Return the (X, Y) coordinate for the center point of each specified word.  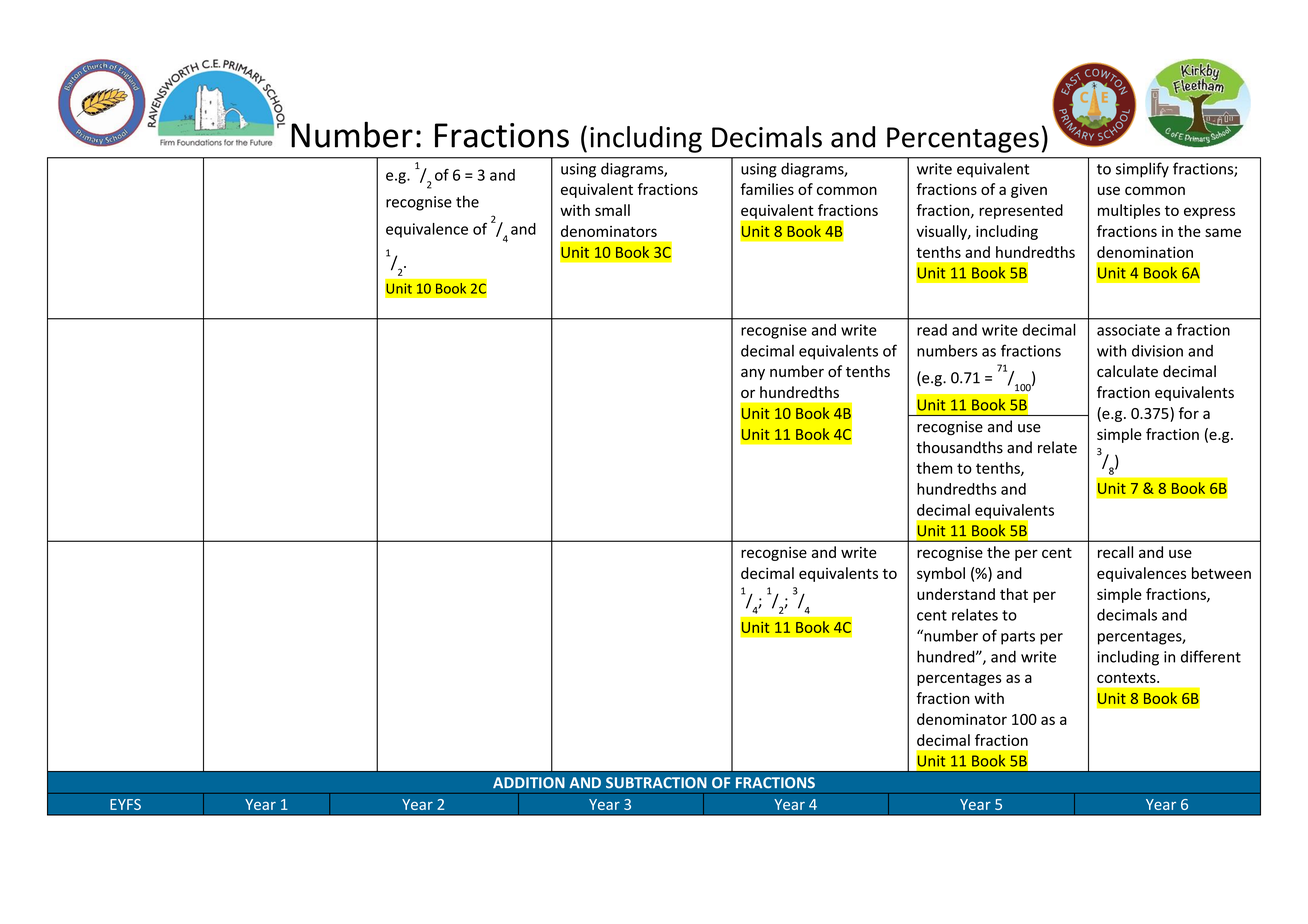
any (753, 374)
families (767, 189)
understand (956, 594)
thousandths (959, 447)
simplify (1142, 170)
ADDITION (529, 783)
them (934, 468)
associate (1128, 330)
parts (1018, 638)
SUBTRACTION (656, 783)
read (932, 330)
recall (1115, 552)
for (1189, 413)
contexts (1127, 678)
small (612, 210)
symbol (941, 574)
